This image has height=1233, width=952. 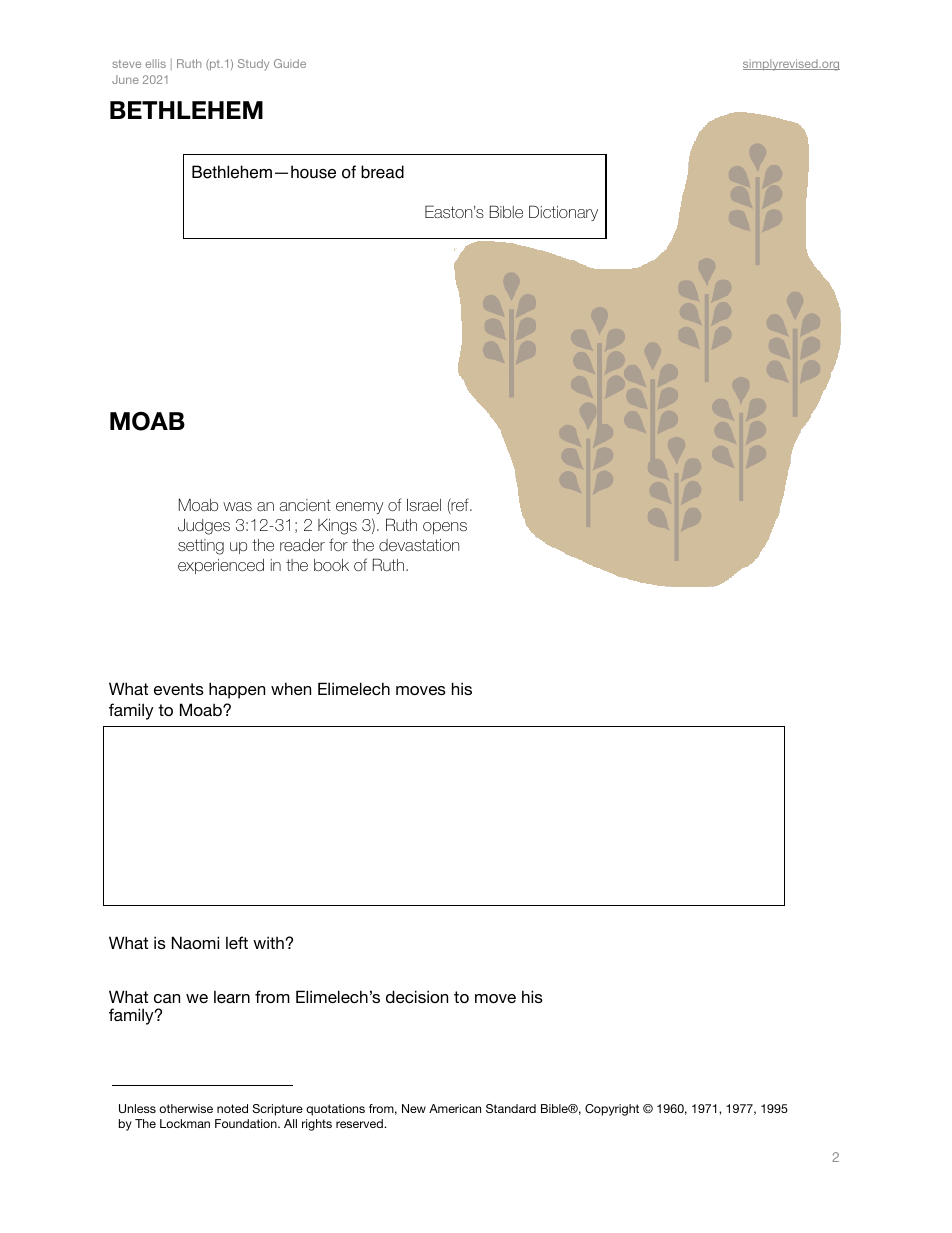 What do you see at coordinates (155, 63) in the image?
I see `ellis` at bounding box center [155, 63].
